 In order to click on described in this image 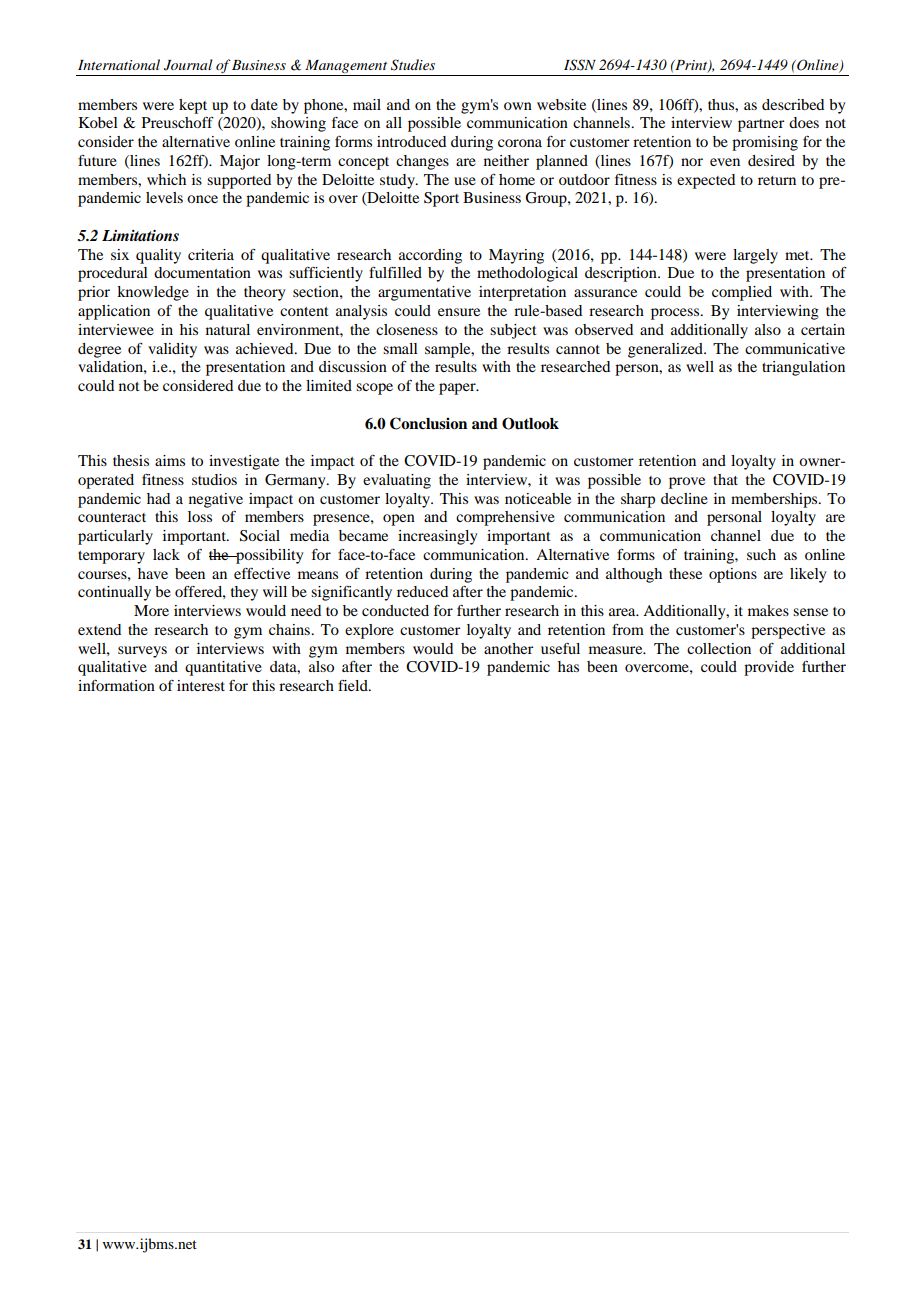, I will do `click(793, 104)`.
